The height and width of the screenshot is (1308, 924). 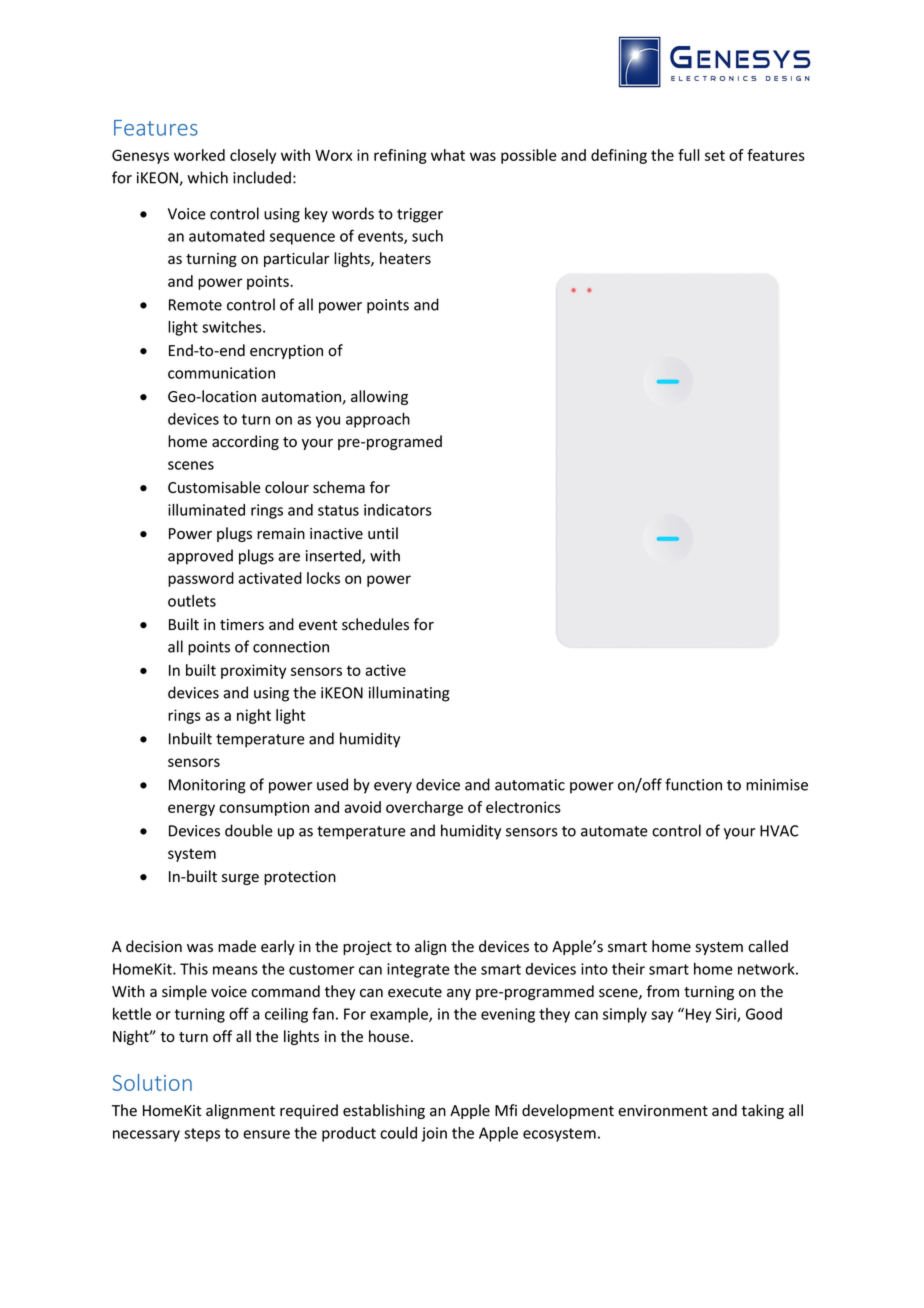 What do you see at coordinates (715, 155) in the screenshot?
I see `set` at bounding box center [715, 155].
